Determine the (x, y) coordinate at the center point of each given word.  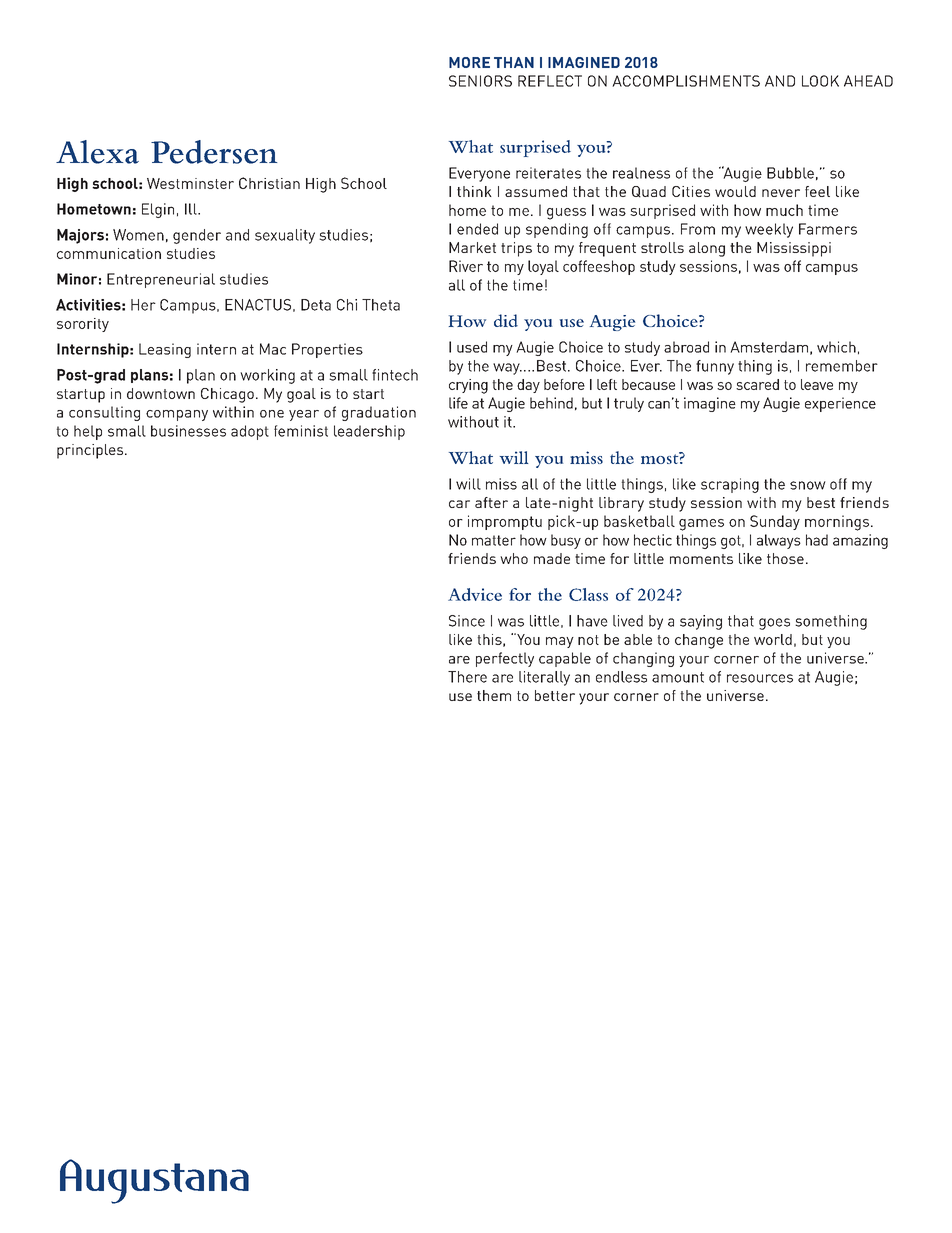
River (466, 266)
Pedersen (214, 152)
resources (760, 678)
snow (808, 485)
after (491, 502)
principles (91, 451)
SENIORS (480, 81)
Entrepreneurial (161, 280)
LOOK (820, 81)
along (707, 249)
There (467, 677)
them (494, 695)
